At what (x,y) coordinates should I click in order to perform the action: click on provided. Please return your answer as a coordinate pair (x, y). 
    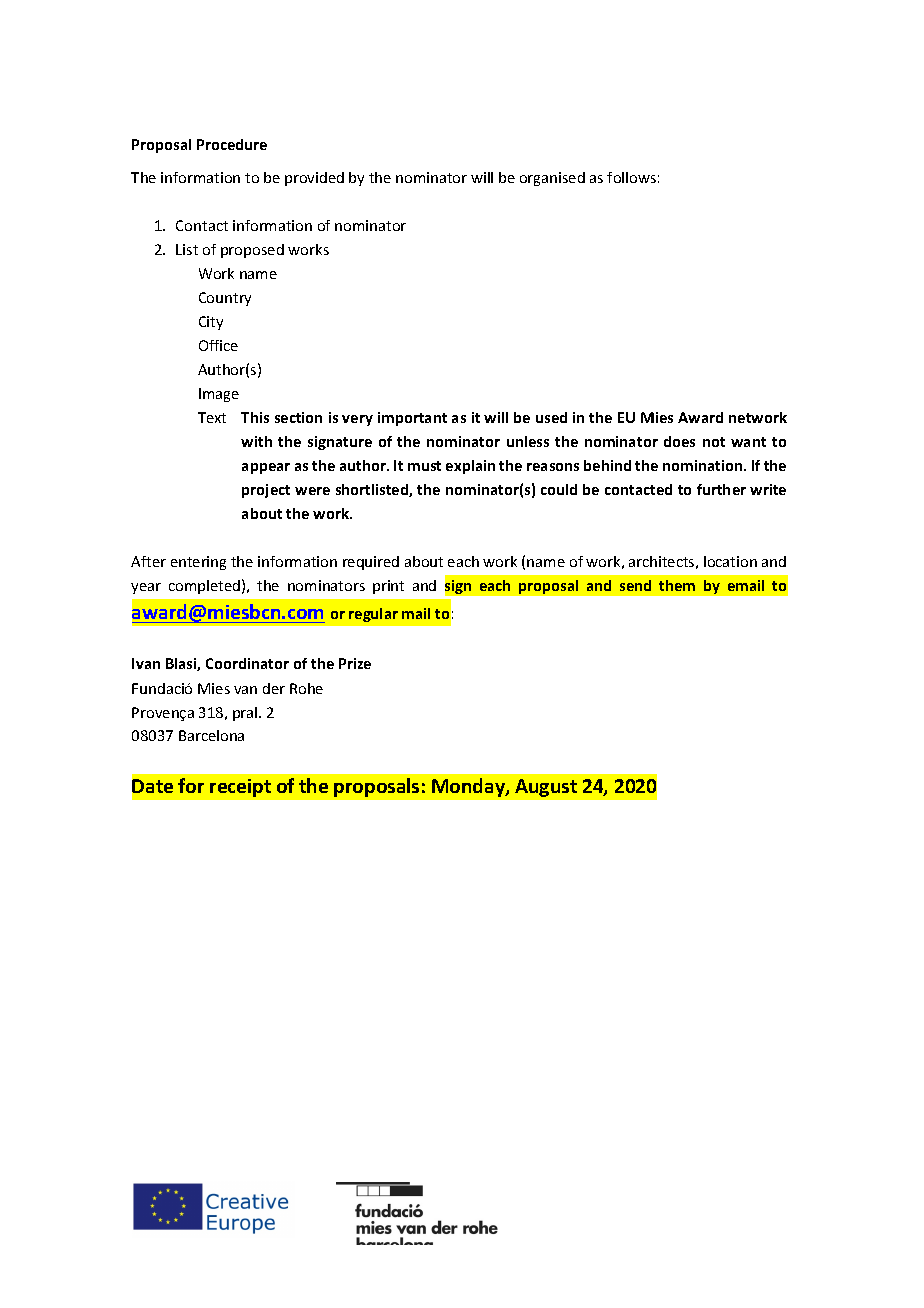
    Looking at the image, I should click on (314, 179).
